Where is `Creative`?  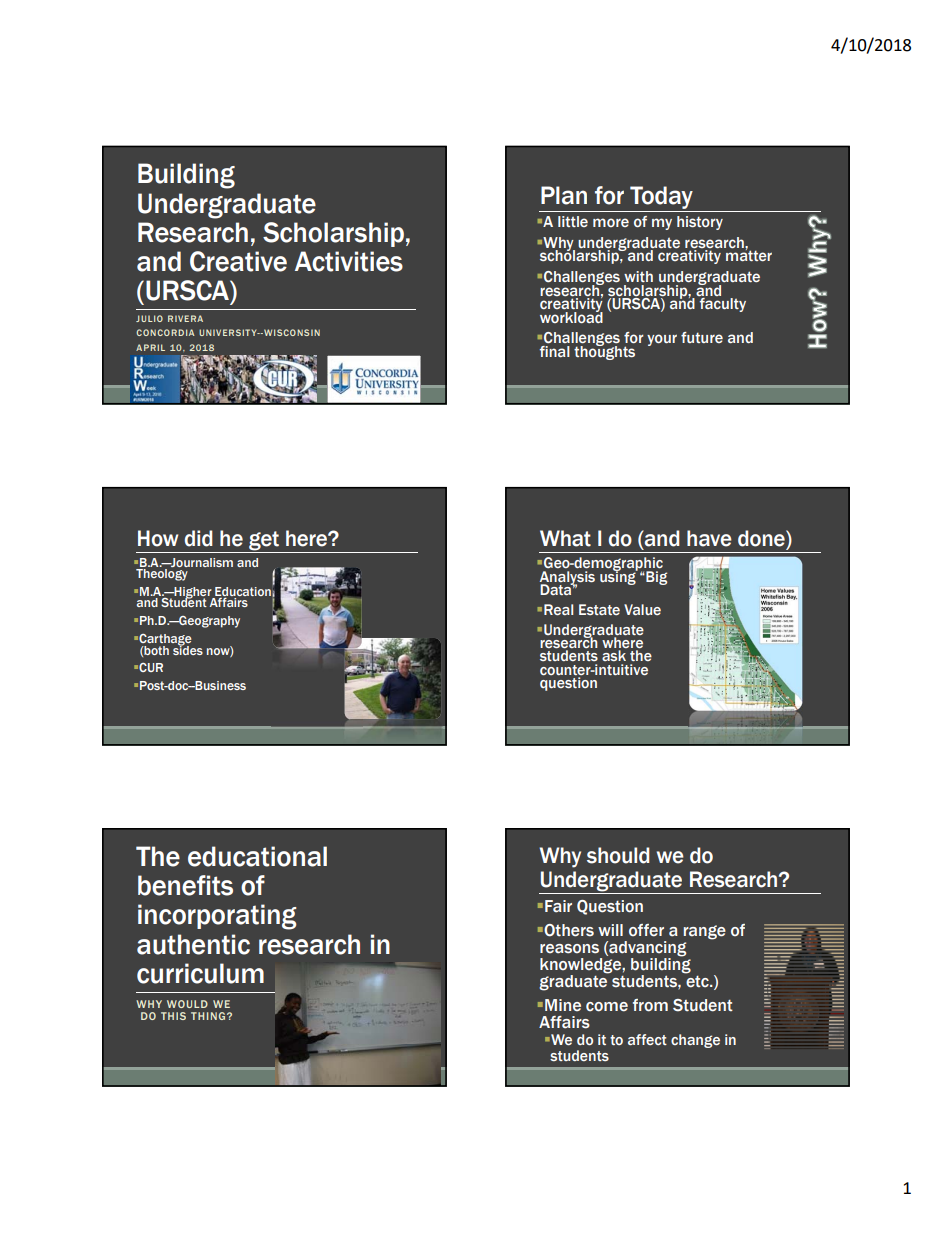
Creative is located at coordinates (238, 261).
